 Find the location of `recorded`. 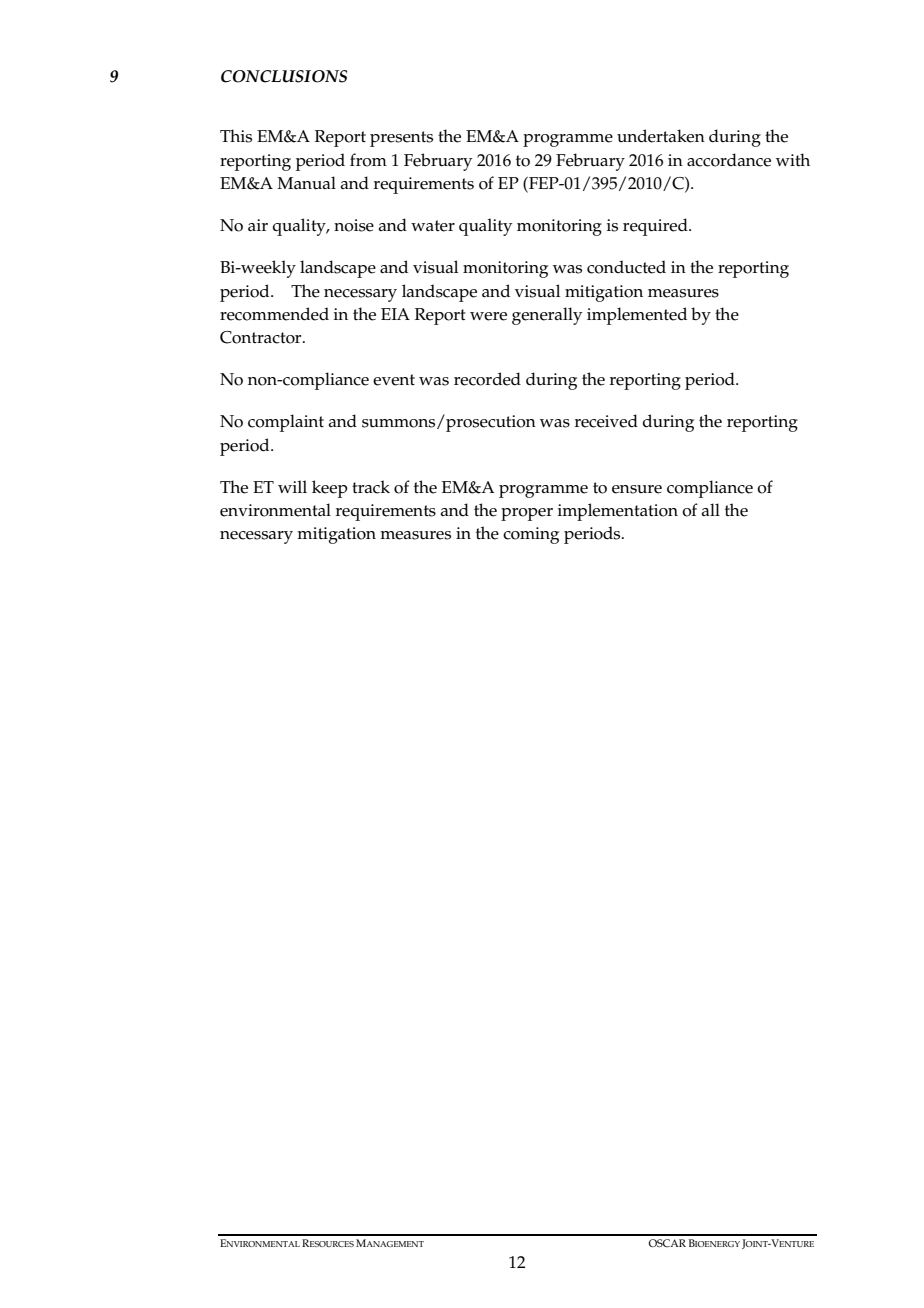

recorded is located at coordinates (487, 379).
